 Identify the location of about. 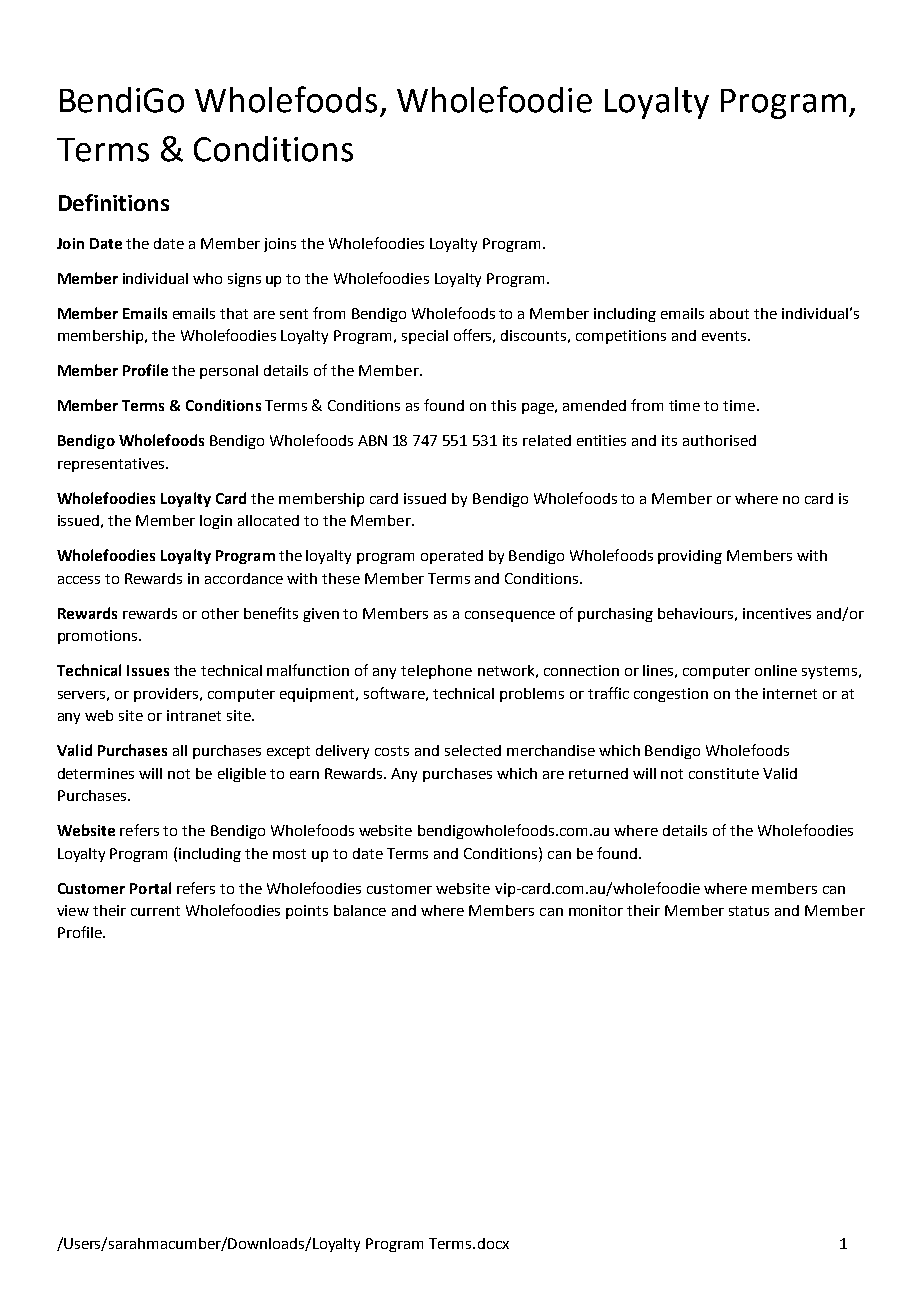
(729, 313).
